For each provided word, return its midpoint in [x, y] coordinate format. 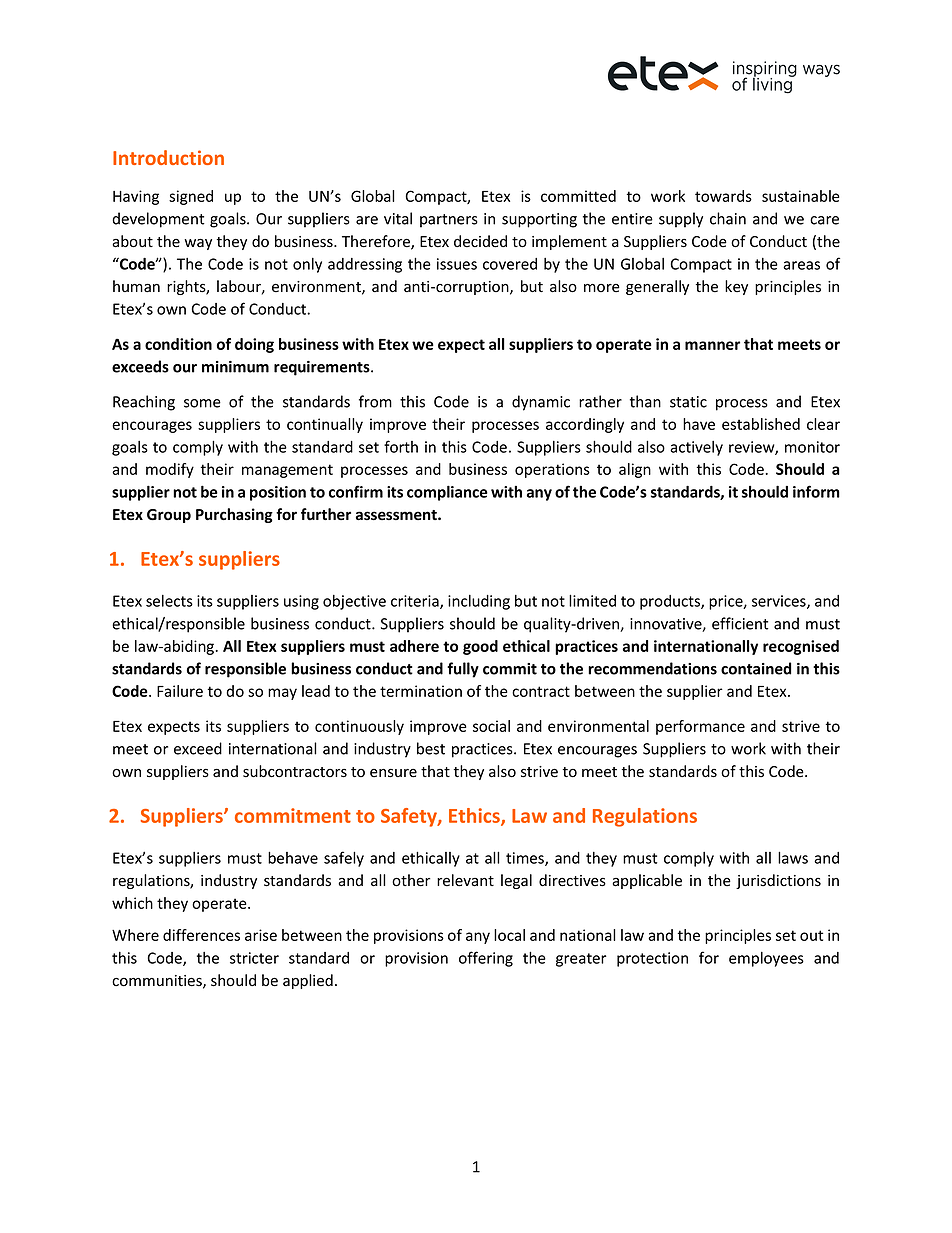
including [479, 602]
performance [700, 727]
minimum [235, 367]
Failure [180, 691]
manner [712, 345]
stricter [254, 958]
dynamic [541, 403]
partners [449, 221]
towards [723, 196]
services [780, 602]
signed [191, 197]
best [431, 748]
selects [169, 601]
